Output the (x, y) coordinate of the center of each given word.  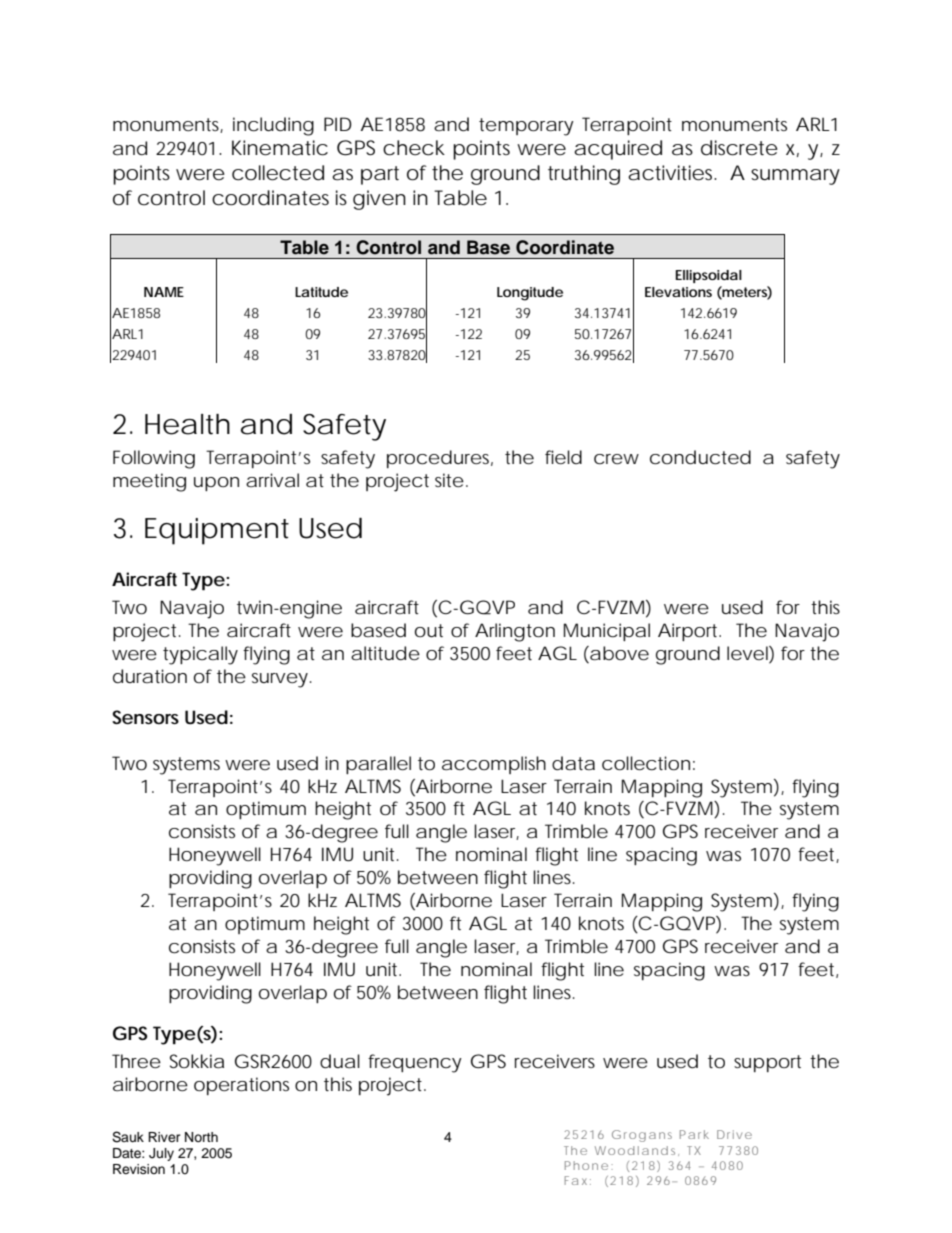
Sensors (145, 717)
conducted (700, 457)
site (449, 480)
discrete (739, 148)
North (201, 1137)
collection (646, 763)
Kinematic (280, 148)
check (414, 148)
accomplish (494, 765)
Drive (734, 1134)
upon (216, 484)
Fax (576, 1180)
